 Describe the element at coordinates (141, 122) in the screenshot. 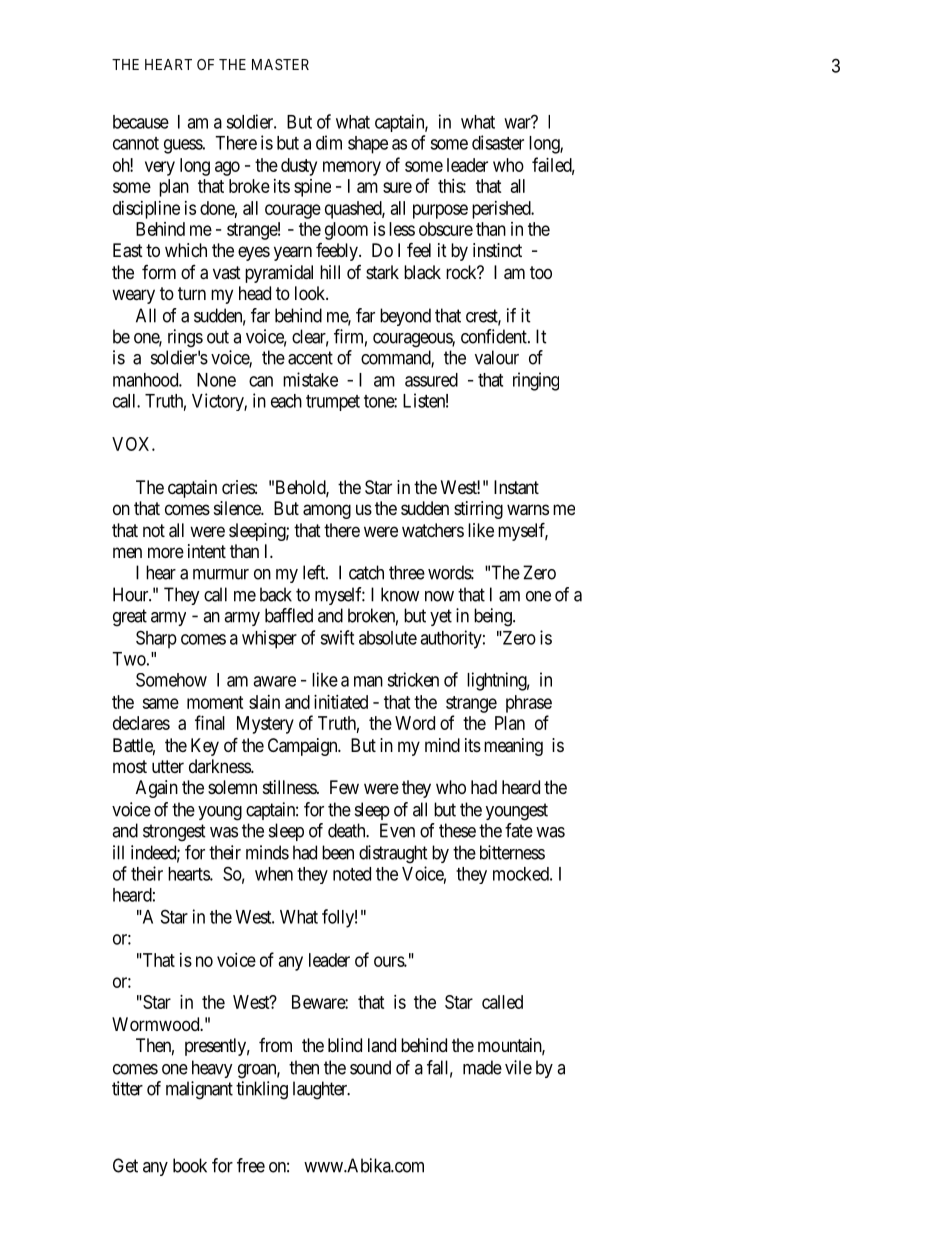

I see `because` at that location.
